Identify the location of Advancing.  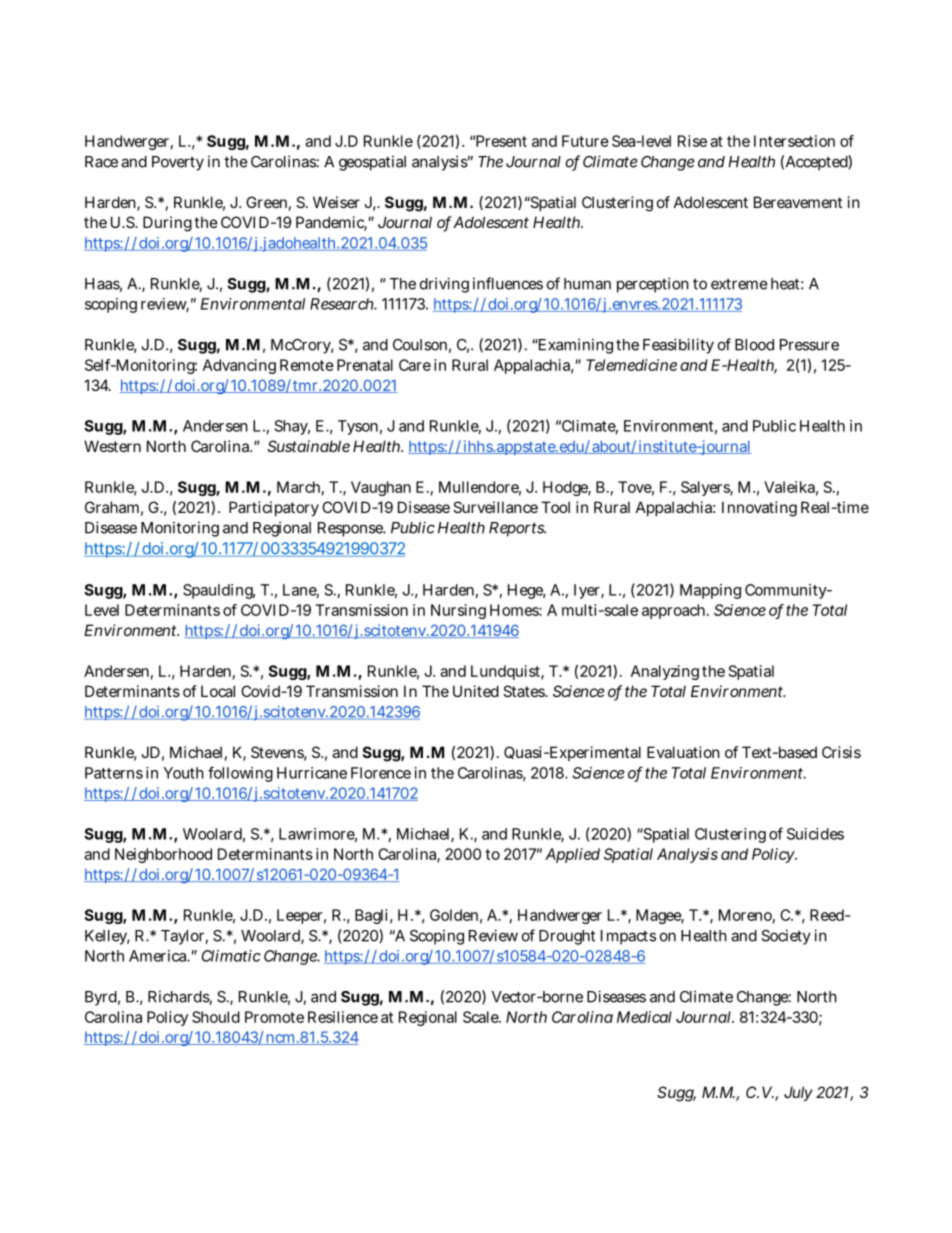
(239, 366).
